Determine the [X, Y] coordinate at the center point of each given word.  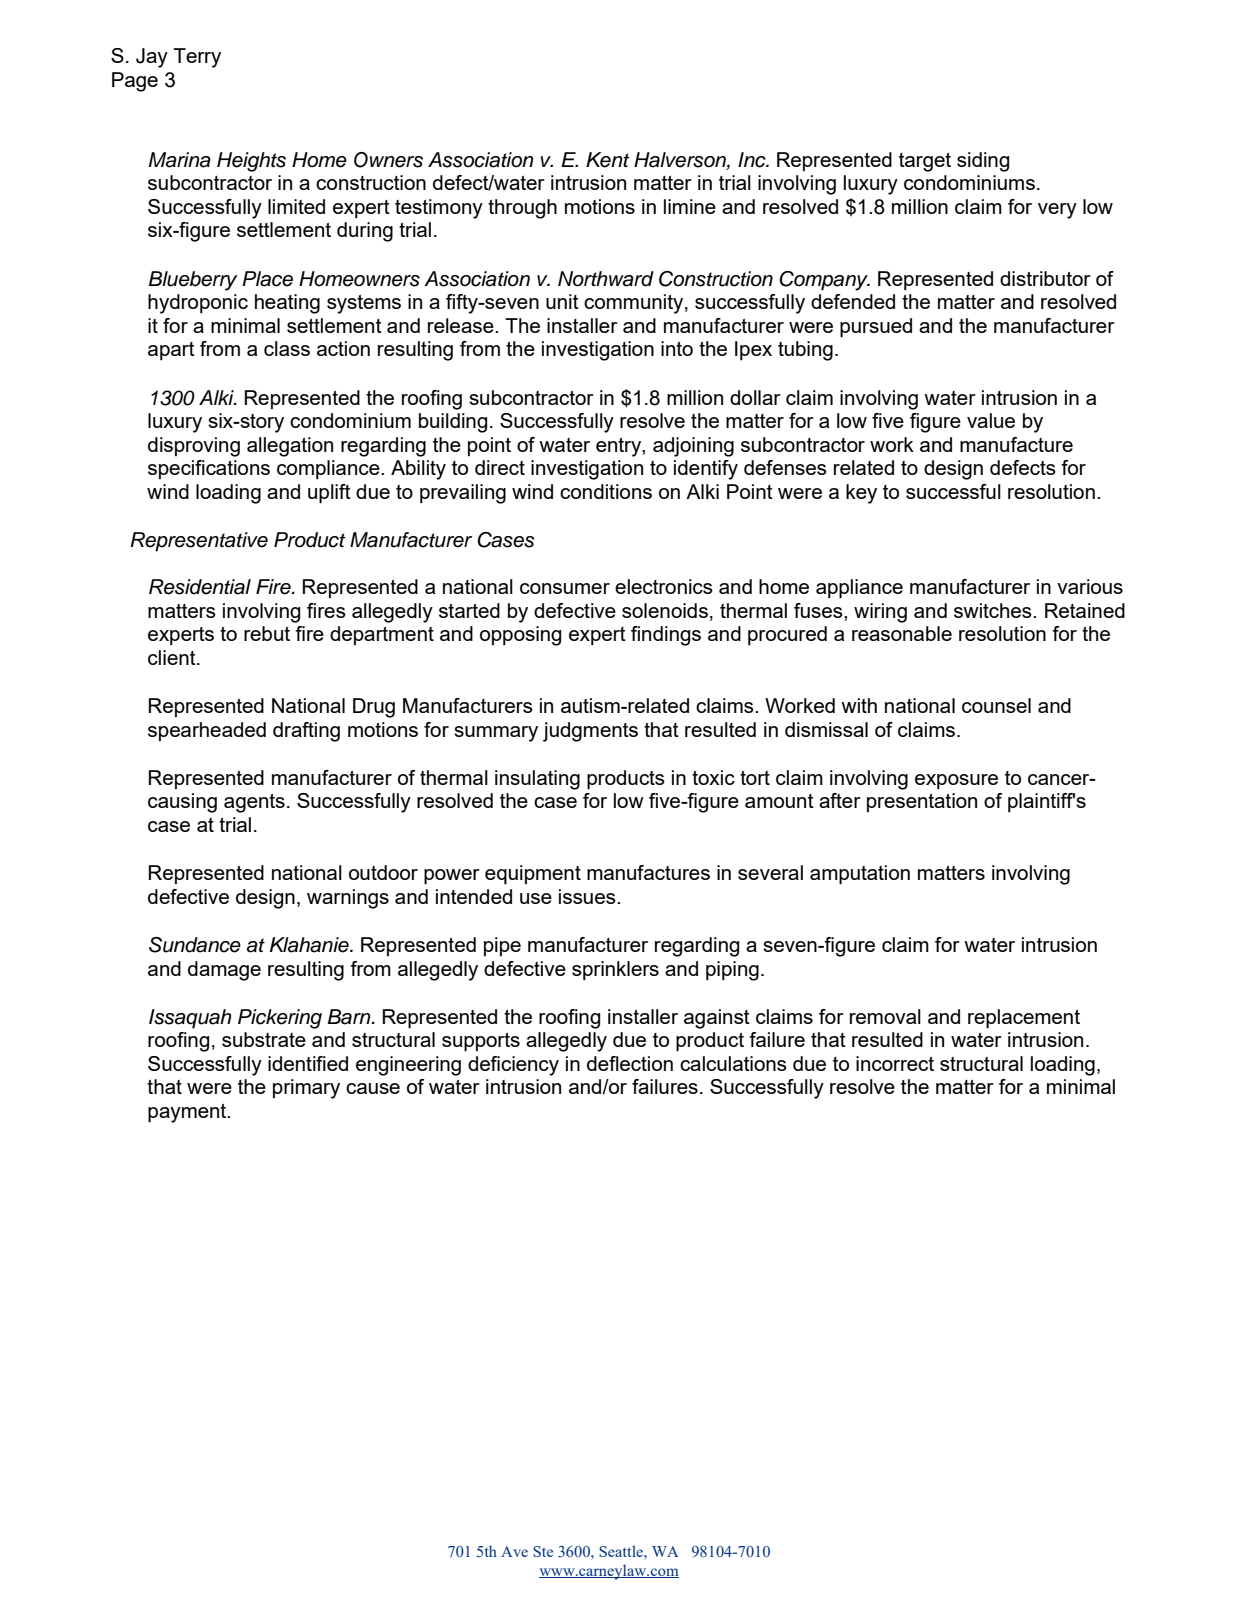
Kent [608, 160]
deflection [630, 1063]
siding [983, 162]
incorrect [895, 1063]
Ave [514, 1551]
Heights [251, 162]
